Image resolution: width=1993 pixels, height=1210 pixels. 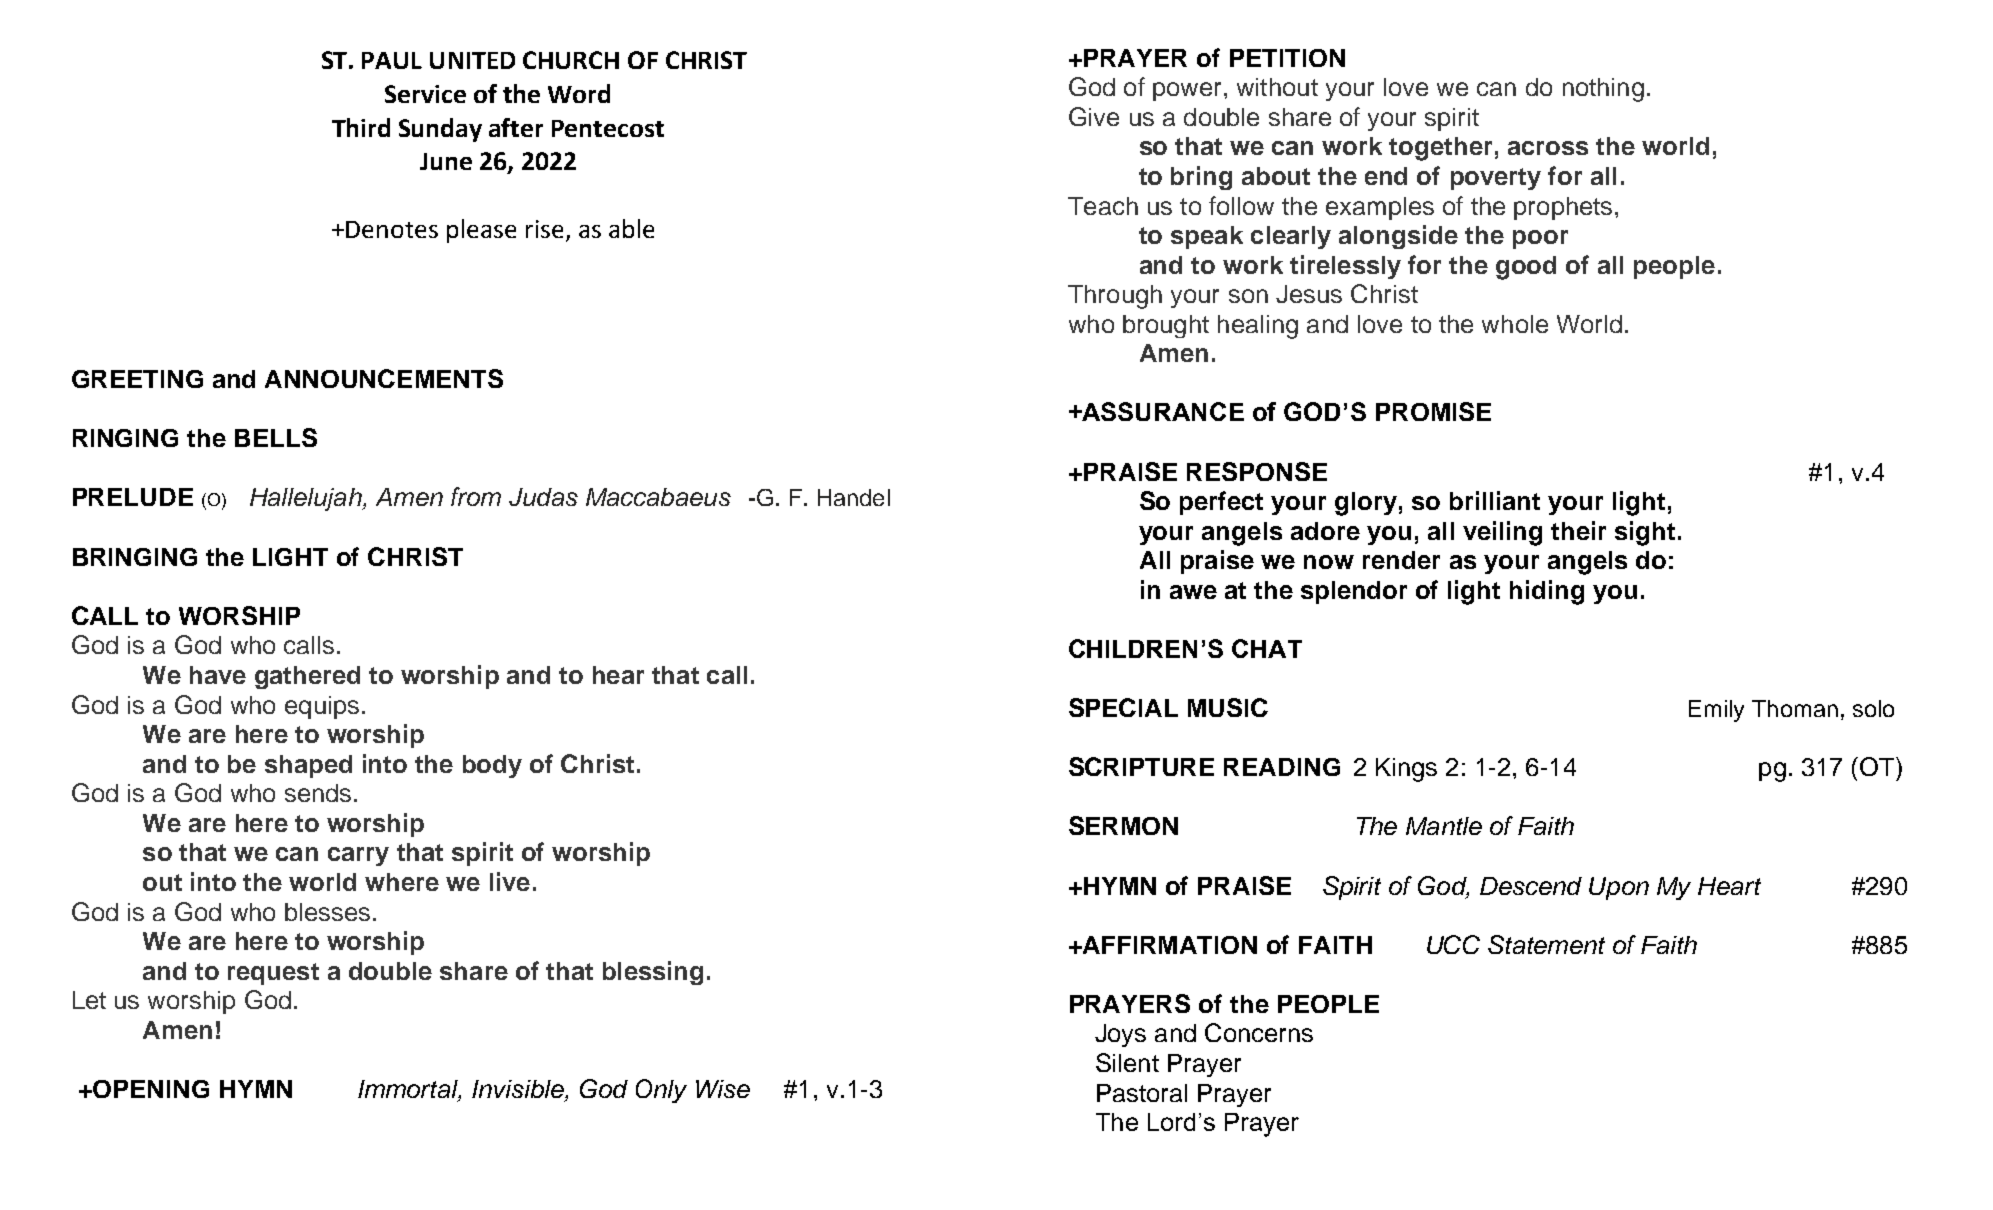 What do you see at coordinates (1123, 707) in the screenshot?
I see `SPECIAL` at bounding box center [1123, 707].
